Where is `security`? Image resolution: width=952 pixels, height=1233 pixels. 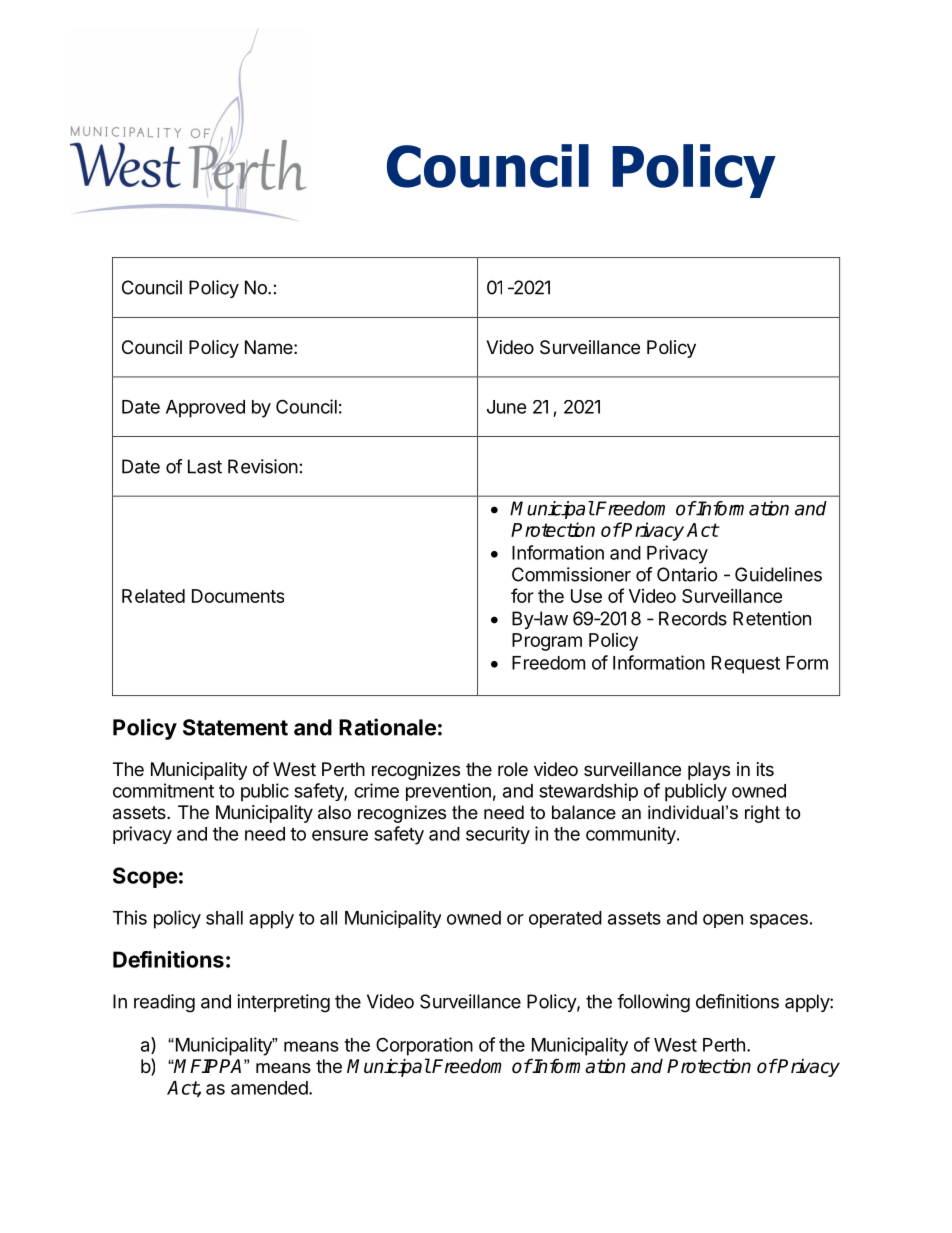
security is located at coordinates (498, 835).
